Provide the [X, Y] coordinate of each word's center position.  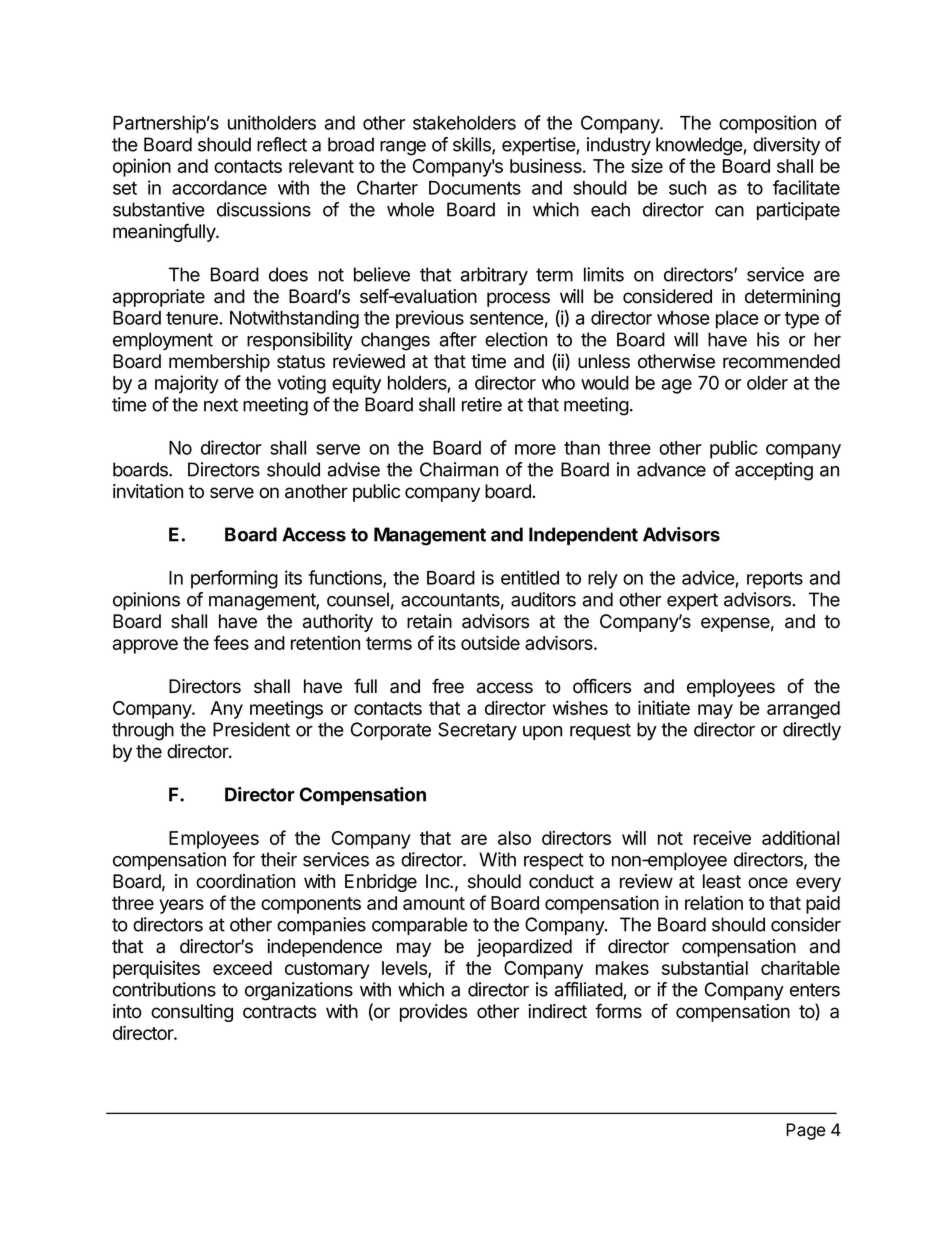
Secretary [477, 731]
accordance [219, 188]
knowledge [700, 146]
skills [473, 145]
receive [722, 837]
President [251, 729]
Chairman [459, 469]
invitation [148, 491]
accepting [774, 471]
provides [433, 1013]
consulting [192, 1013]
